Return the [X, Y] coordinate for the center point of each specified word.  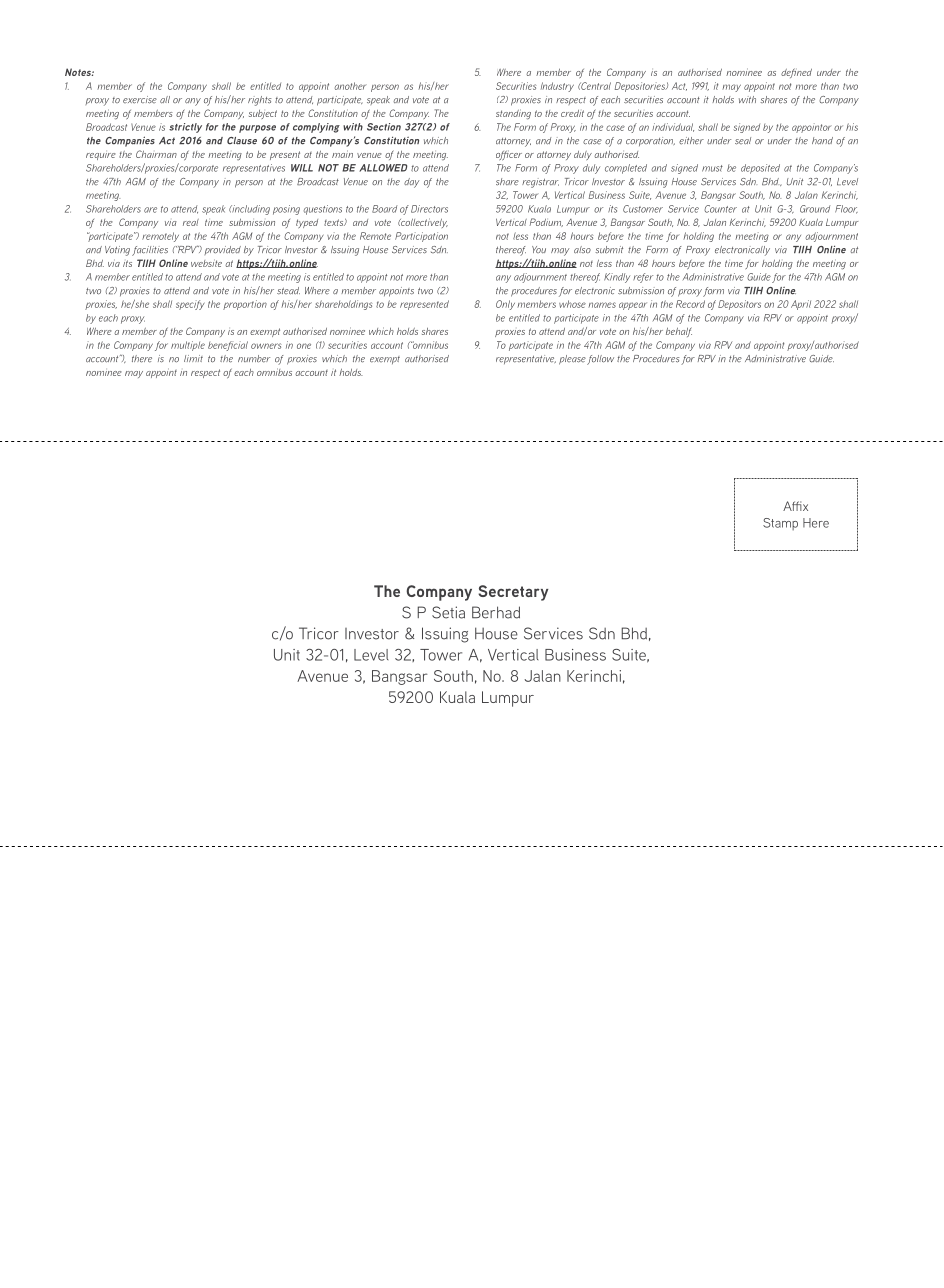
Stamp [780, 524]
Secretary [513, 593]
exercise [140, 100]
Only [505, 305]
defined [796, 73]
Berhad [496, 612]
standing [513, 114]
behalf [679, 332]
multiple [188, 346]
